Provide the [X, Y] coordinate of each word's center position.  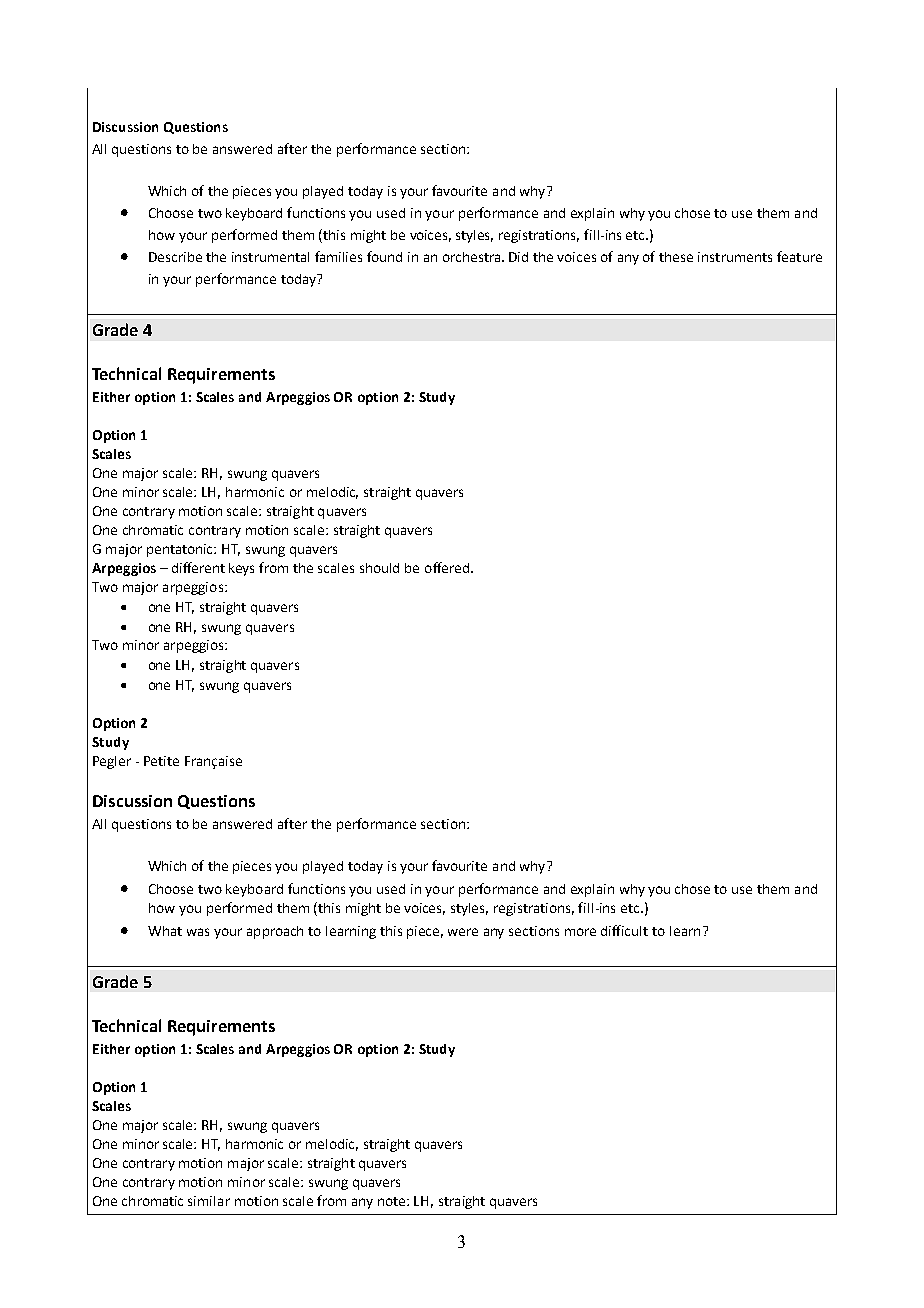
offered [448, 567]
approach [275, 932]
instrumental [270, 257]
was [198, 932]
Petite [161, 761]
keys [241, 569]
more [580, 932]
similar [209, 1201]
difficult [624, 930]
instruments [735, 257]
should [379, 568]
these [676, 257]
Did [518, 257]
